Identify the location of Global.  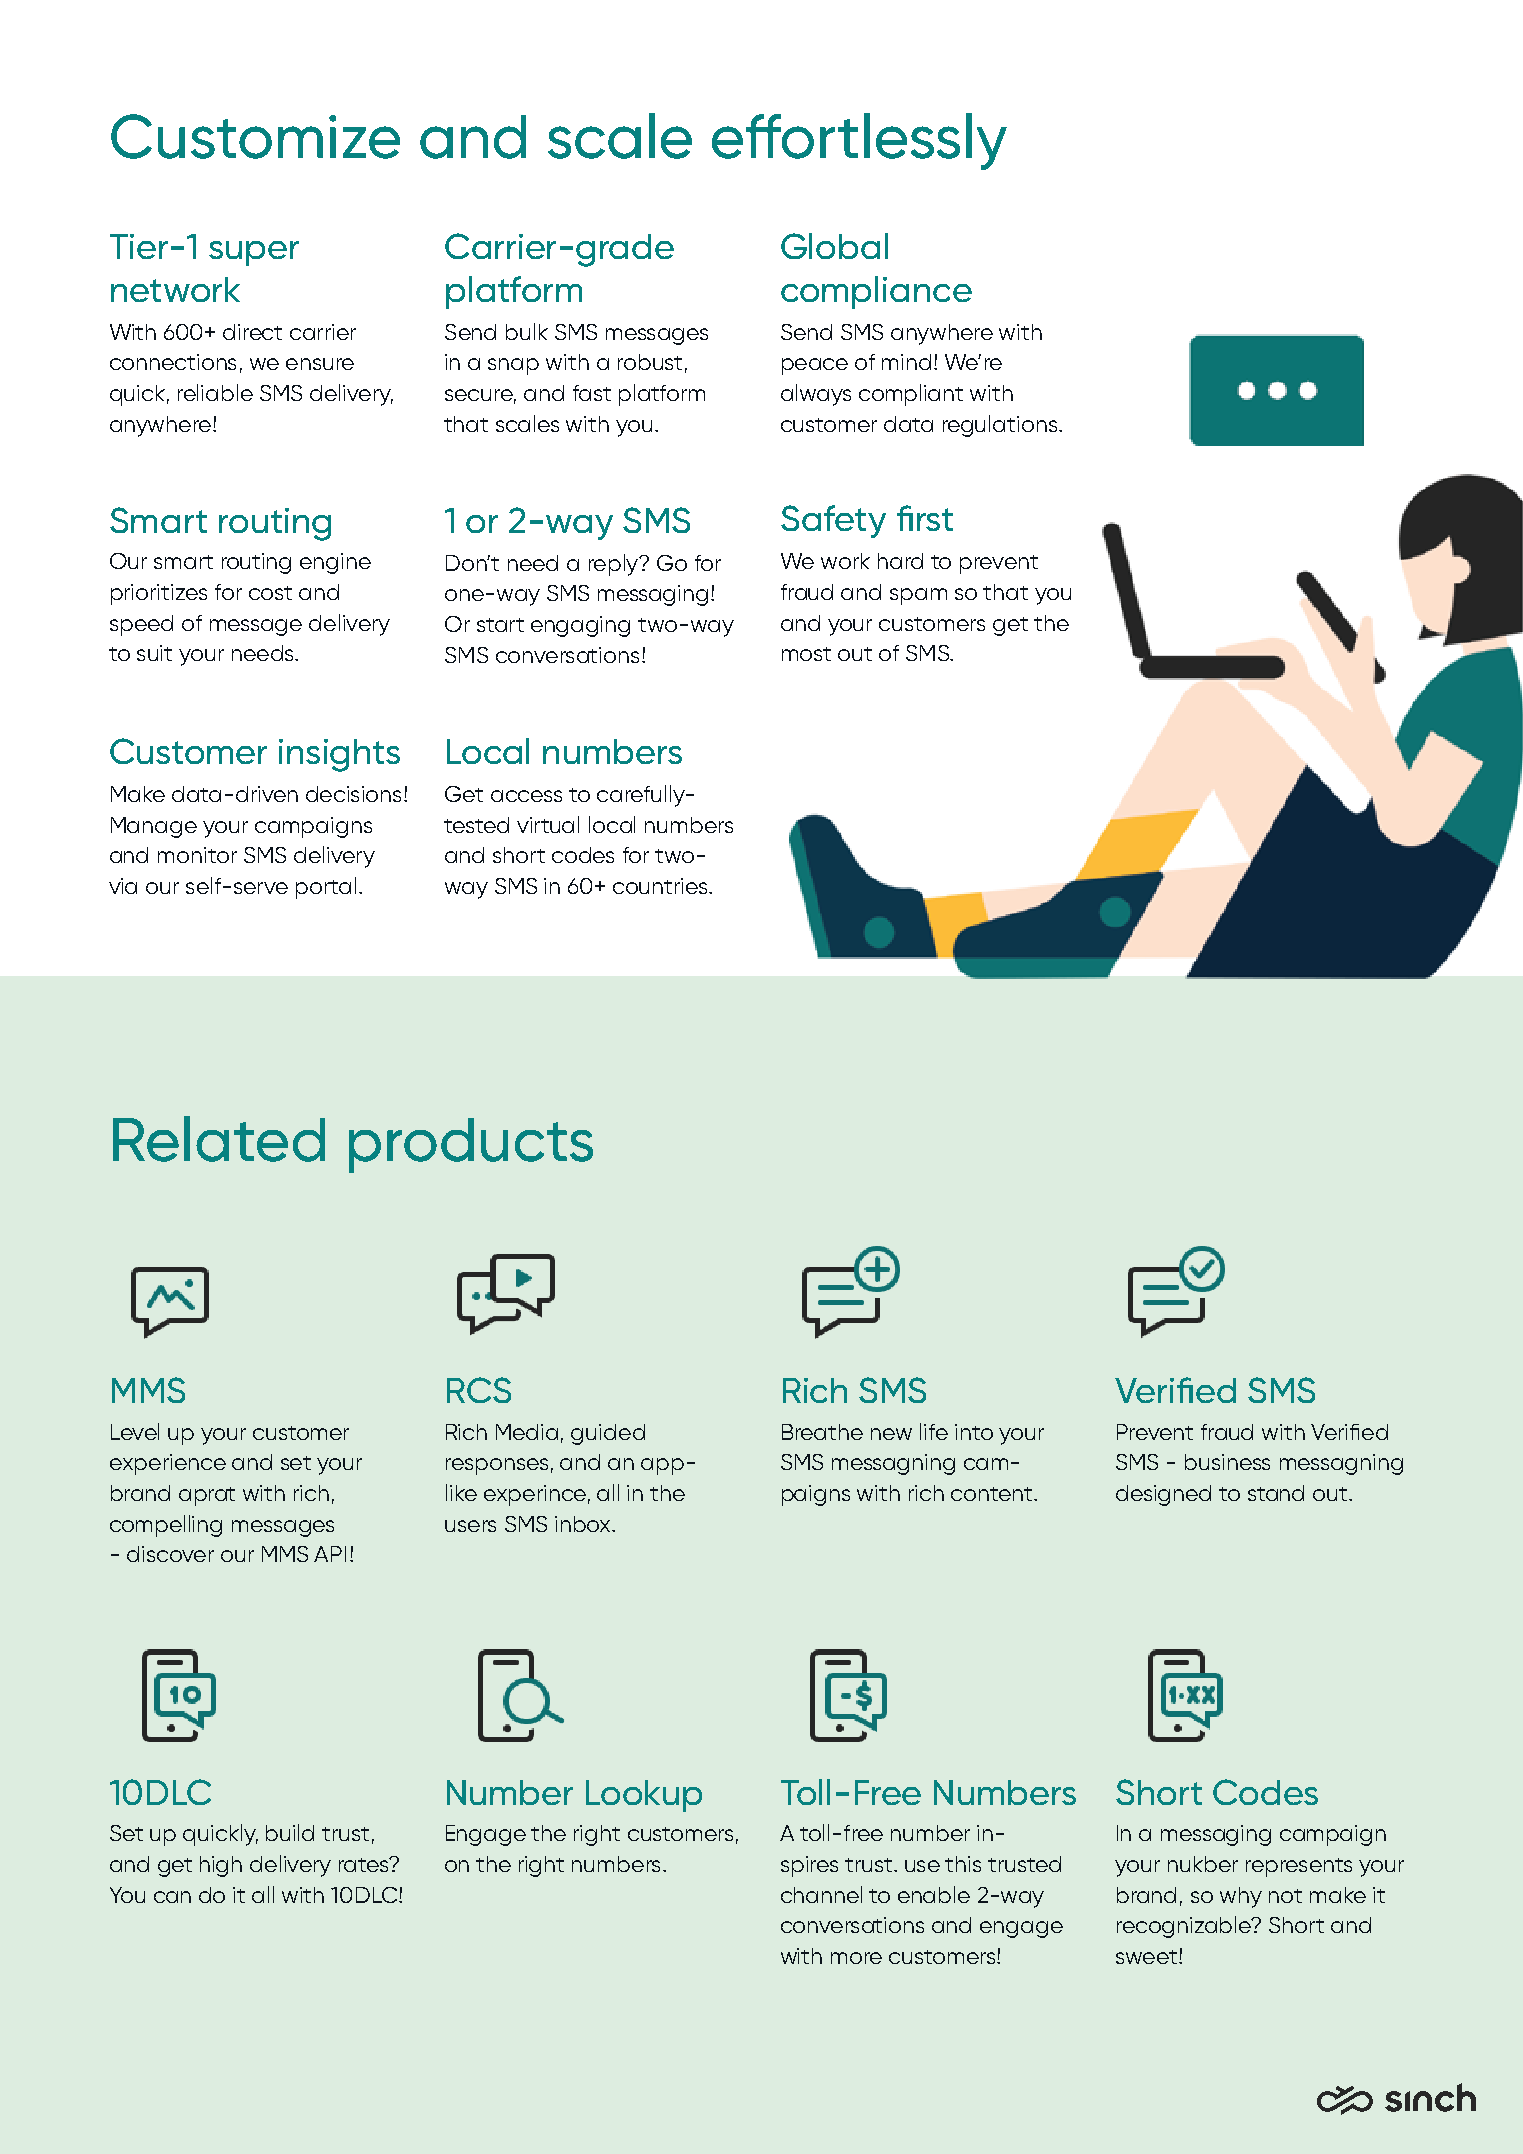
(834, 246).
